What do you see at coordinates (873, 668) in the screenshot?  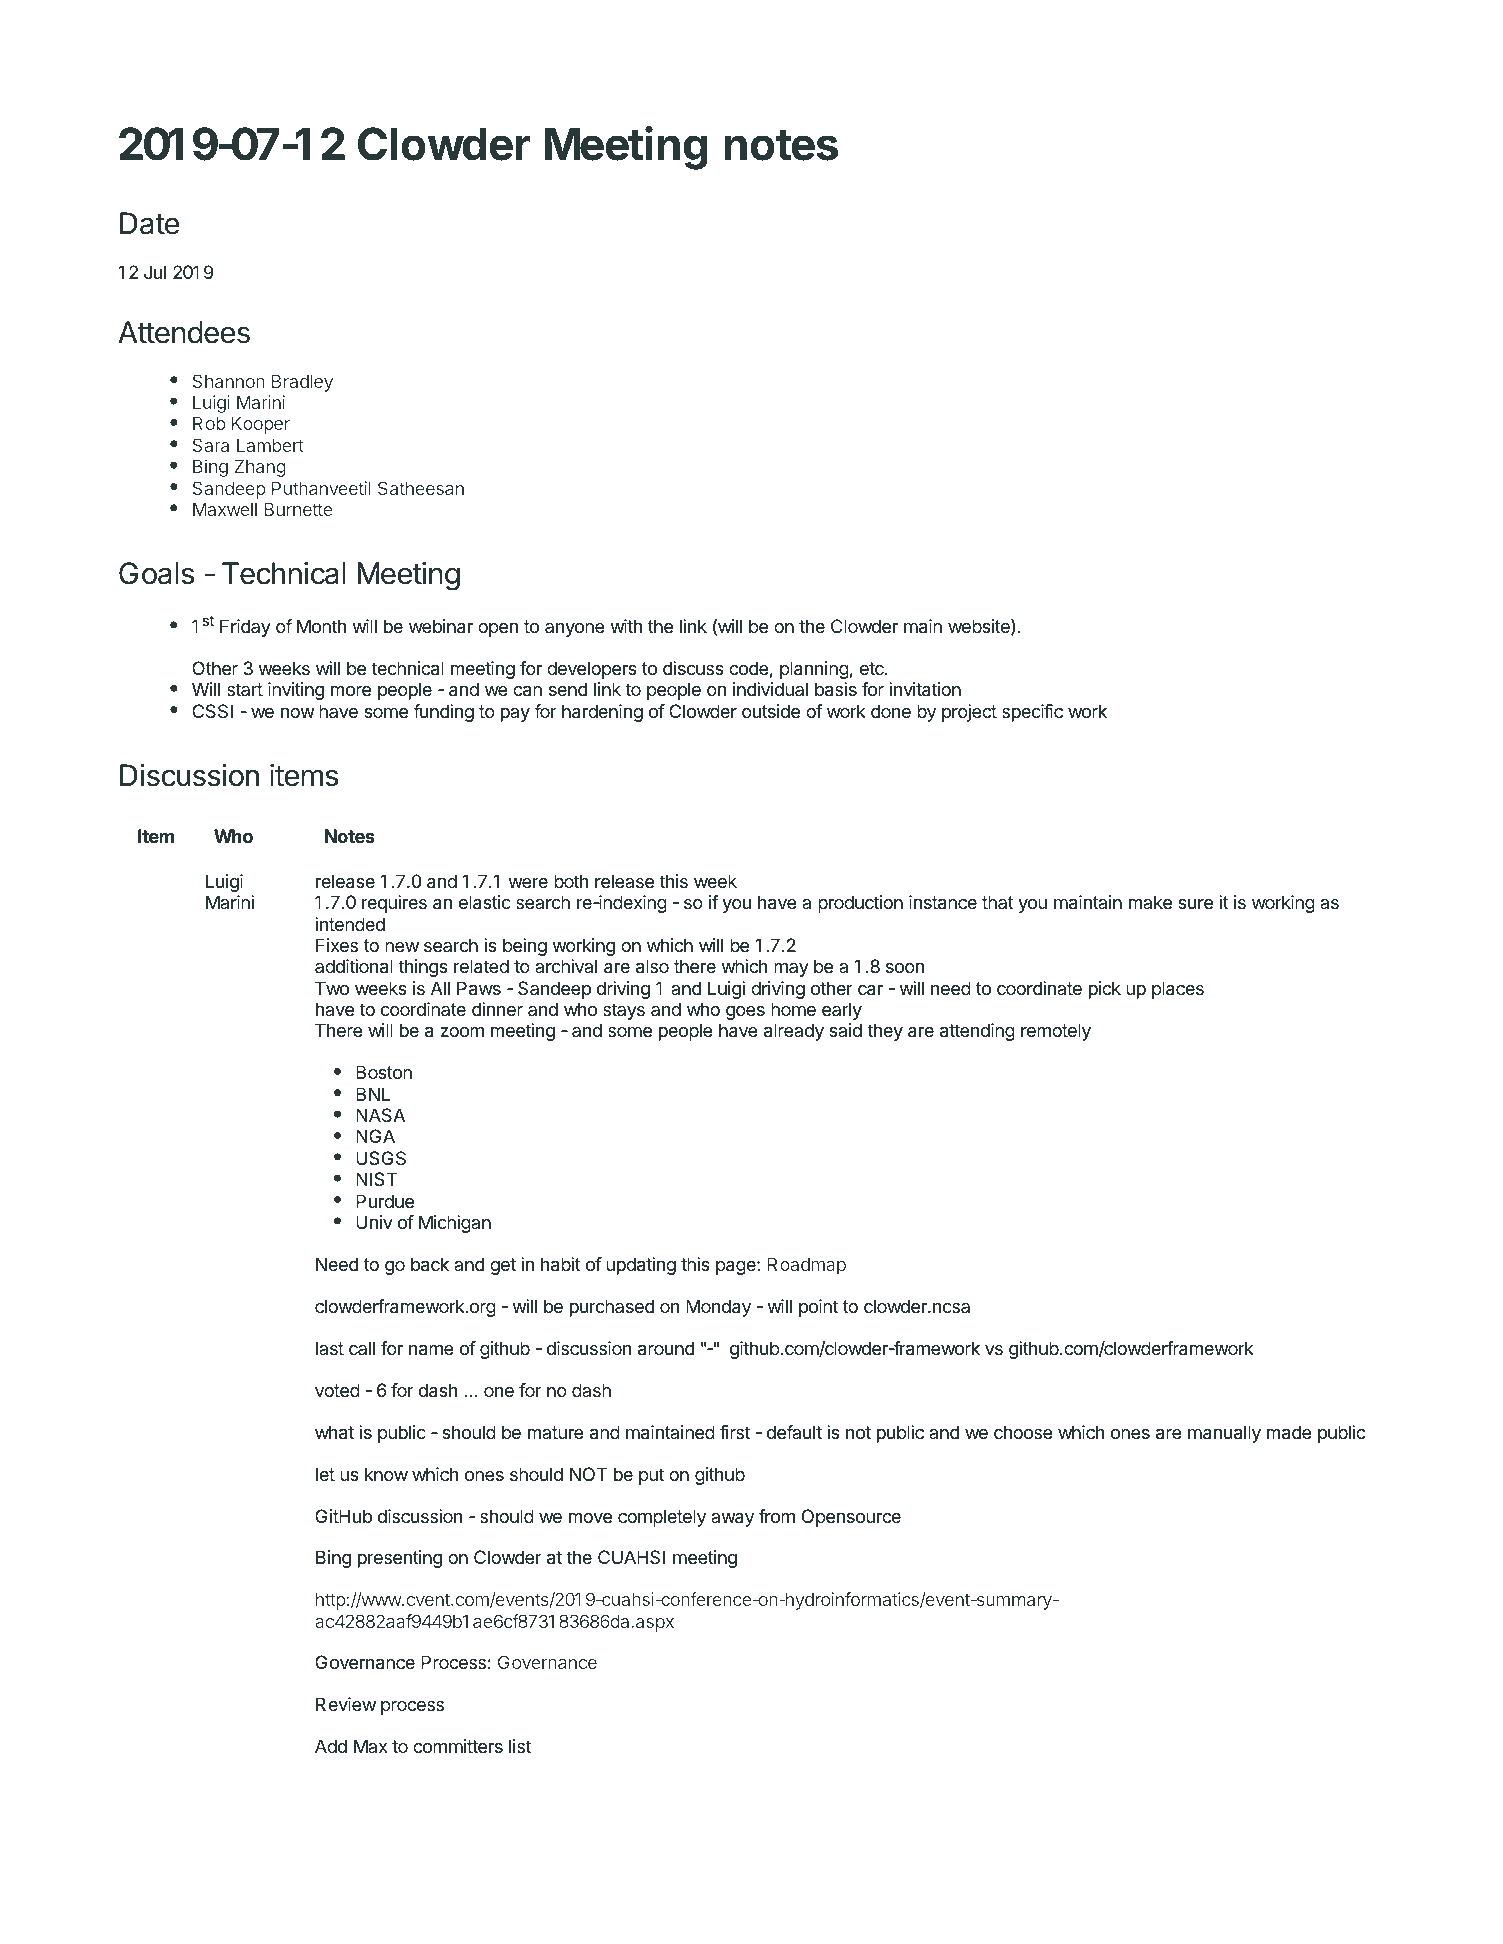 I see `etc` at bounding box center [873, 668].
